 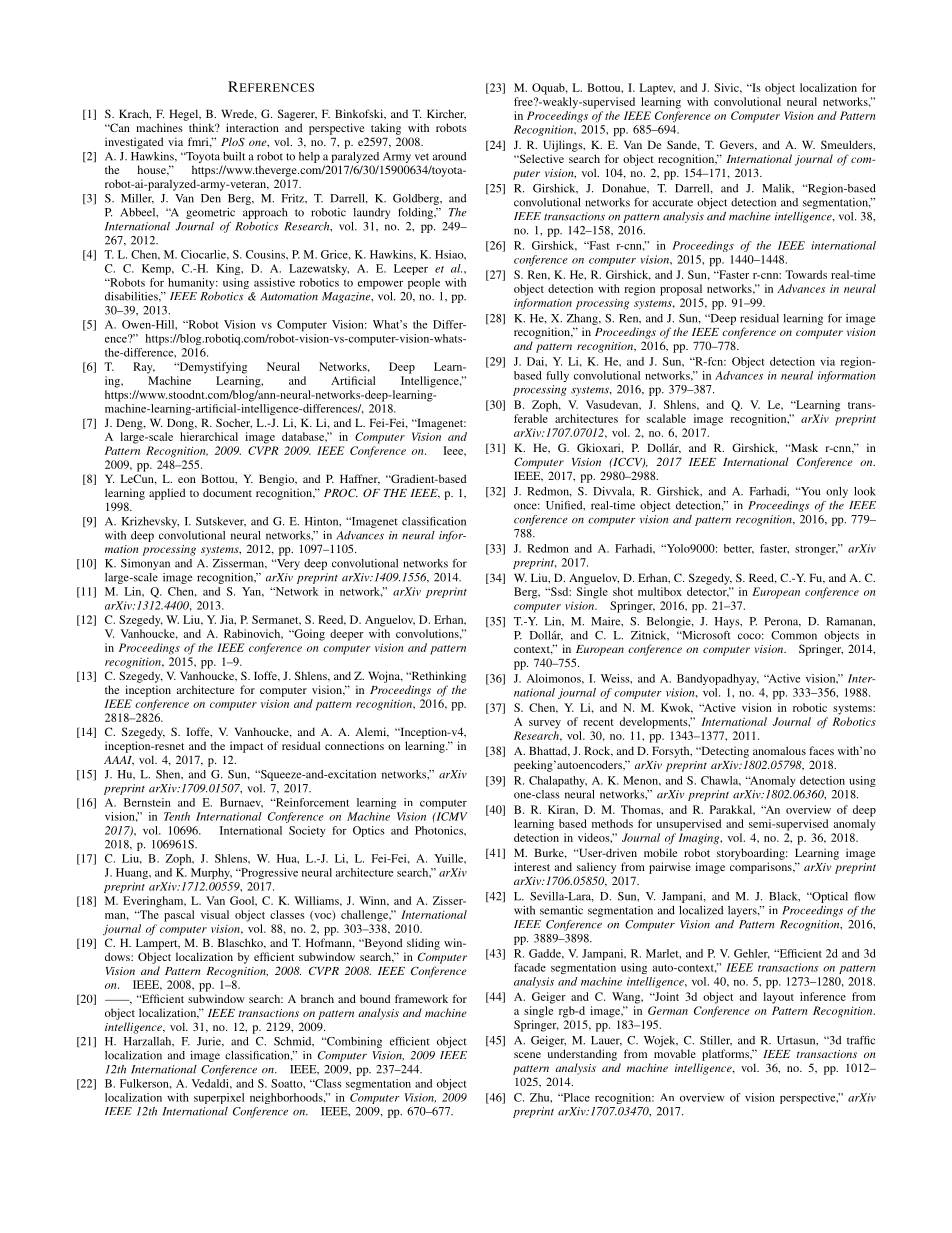 I want to click on Haffner, so click(x=360, y=479).
